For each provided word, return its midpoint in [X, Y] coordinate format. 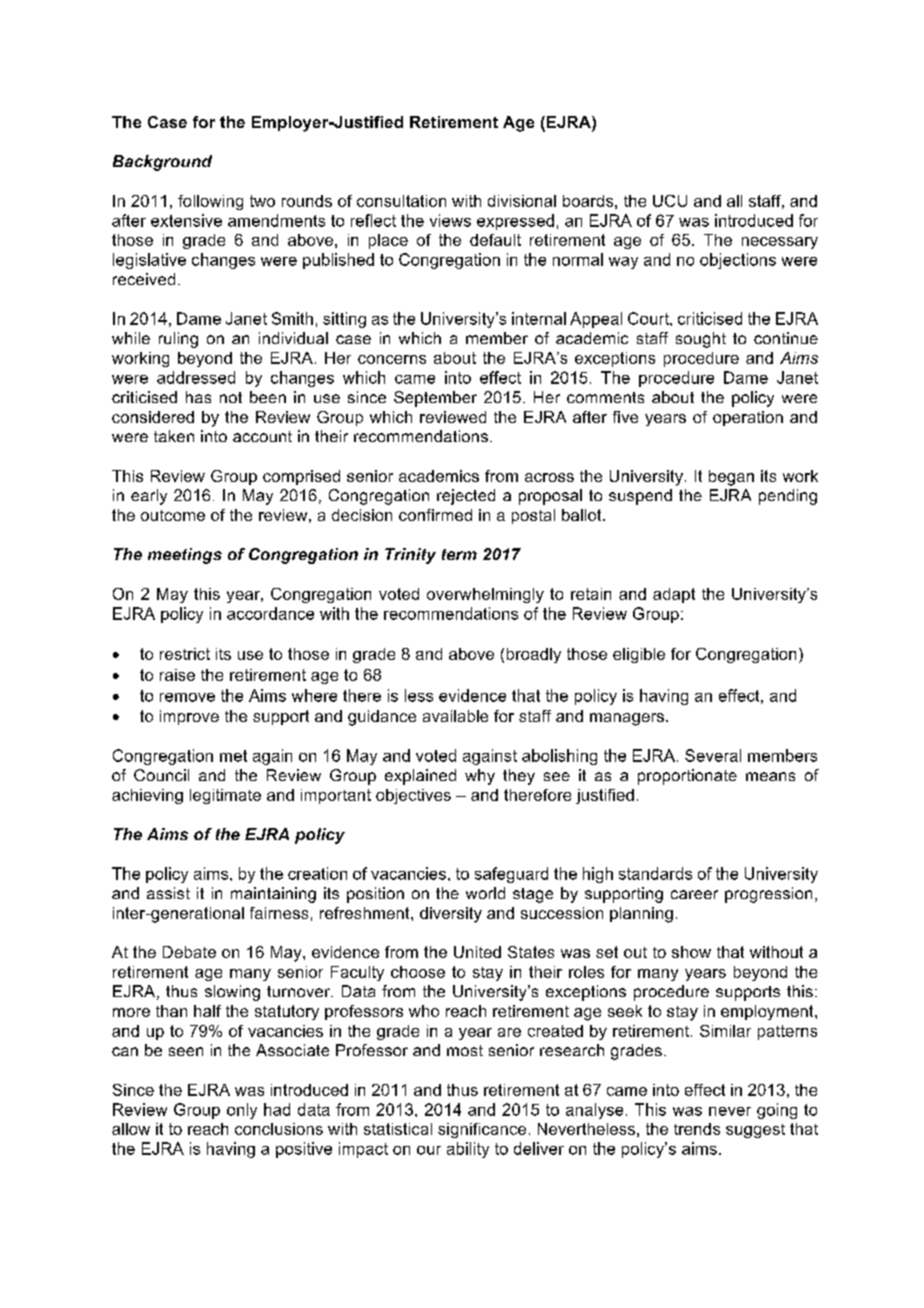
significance [482, 1130]
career [694, 894]
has [198, 397]
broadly [534, 655]
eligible [639, 655]
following [210, 202]
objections [738, 261]
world [485, 893]
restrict [185, 654]
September [435, 399]
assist [168, 893]
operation [748, 418]
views [450, 220]
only [242, 1111]
